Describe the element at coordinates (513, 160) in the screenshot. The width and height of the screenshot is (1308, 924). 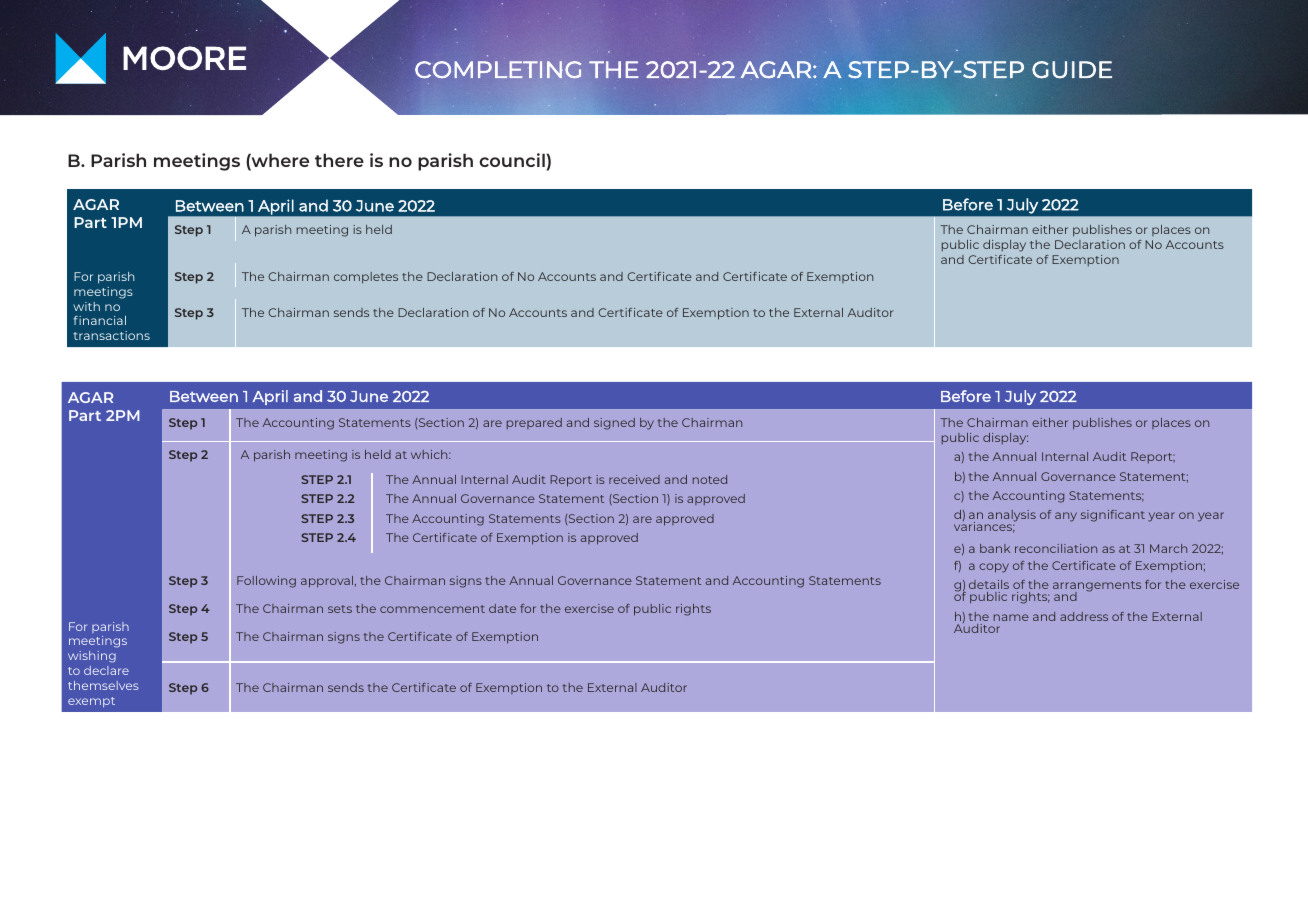
I see `council` at that location.
